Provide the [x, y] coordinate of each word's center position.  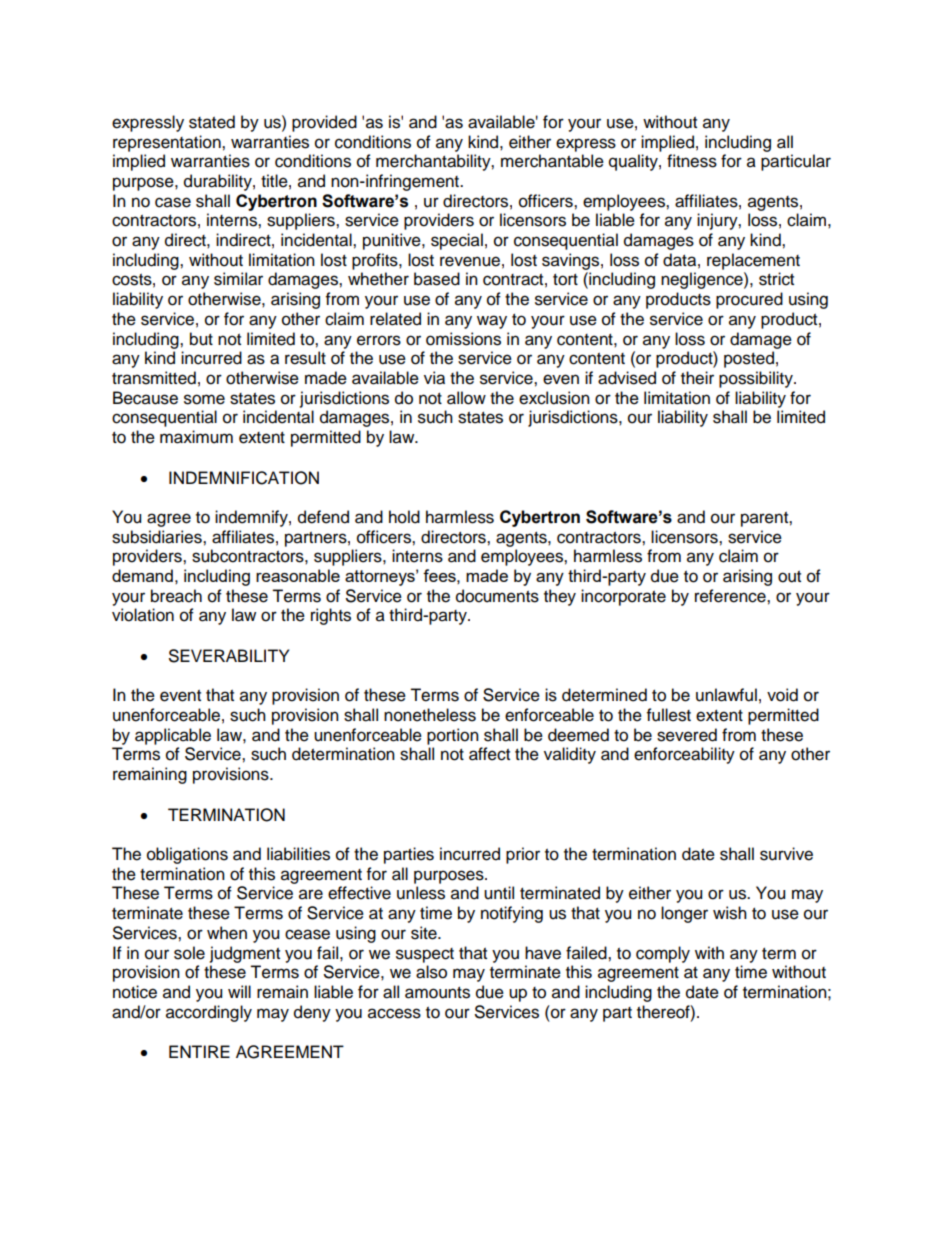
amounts [437, 993]
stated [212, 122]
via [434, 378]
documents [497, 596]
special [457, 241]
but [201, 339]
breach [176, 596]
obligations [187, 855]
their [697, 378]
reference [731, 596]
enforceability [684, 755]
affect [489, 754]
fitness [692, 161]
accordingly [209, 1013]
